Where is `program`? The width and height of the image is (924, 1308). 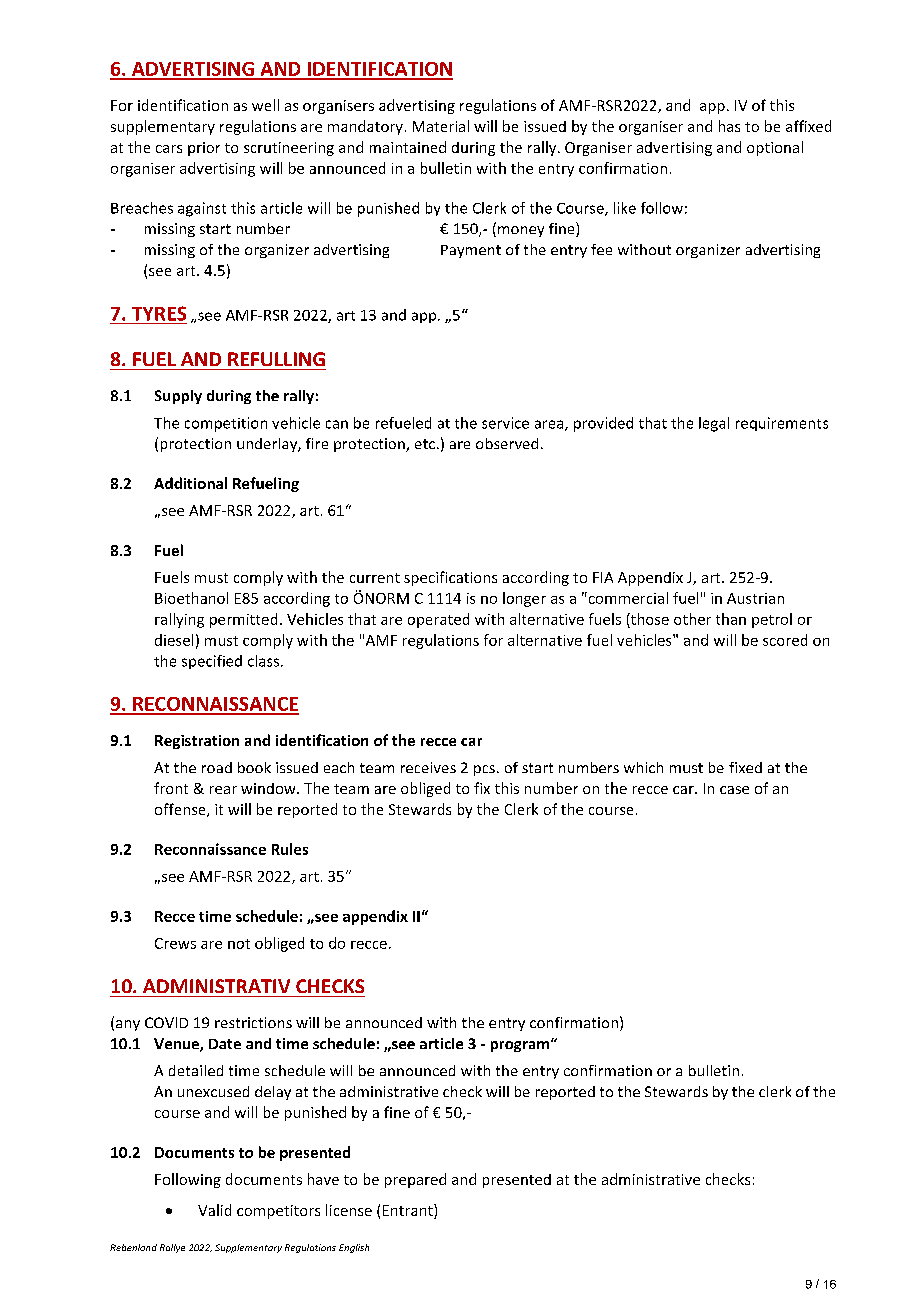 program is located at coordinates (521, 1046).
